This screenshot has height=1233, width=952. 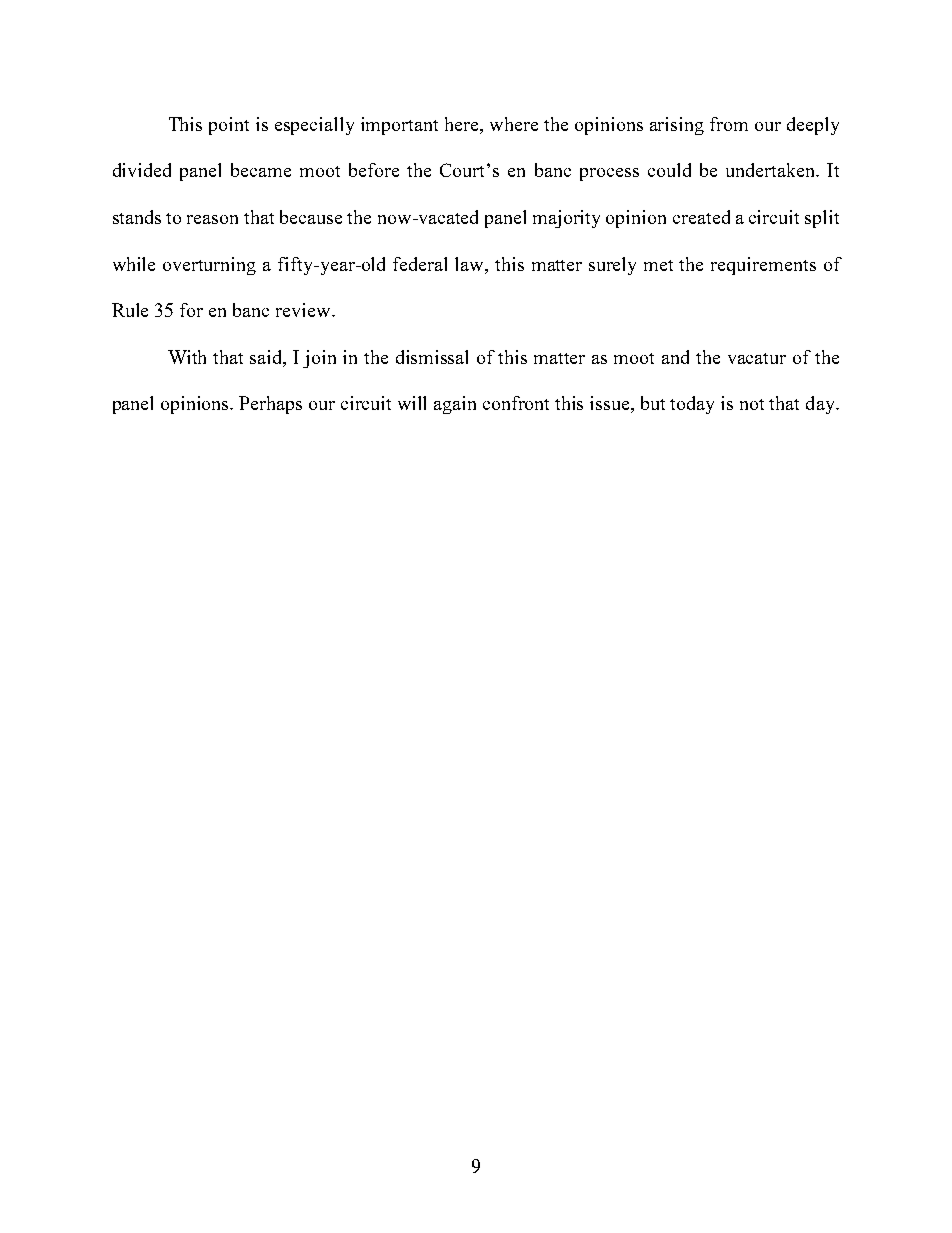 I want to click on reason, so click(x=212, y=219).
